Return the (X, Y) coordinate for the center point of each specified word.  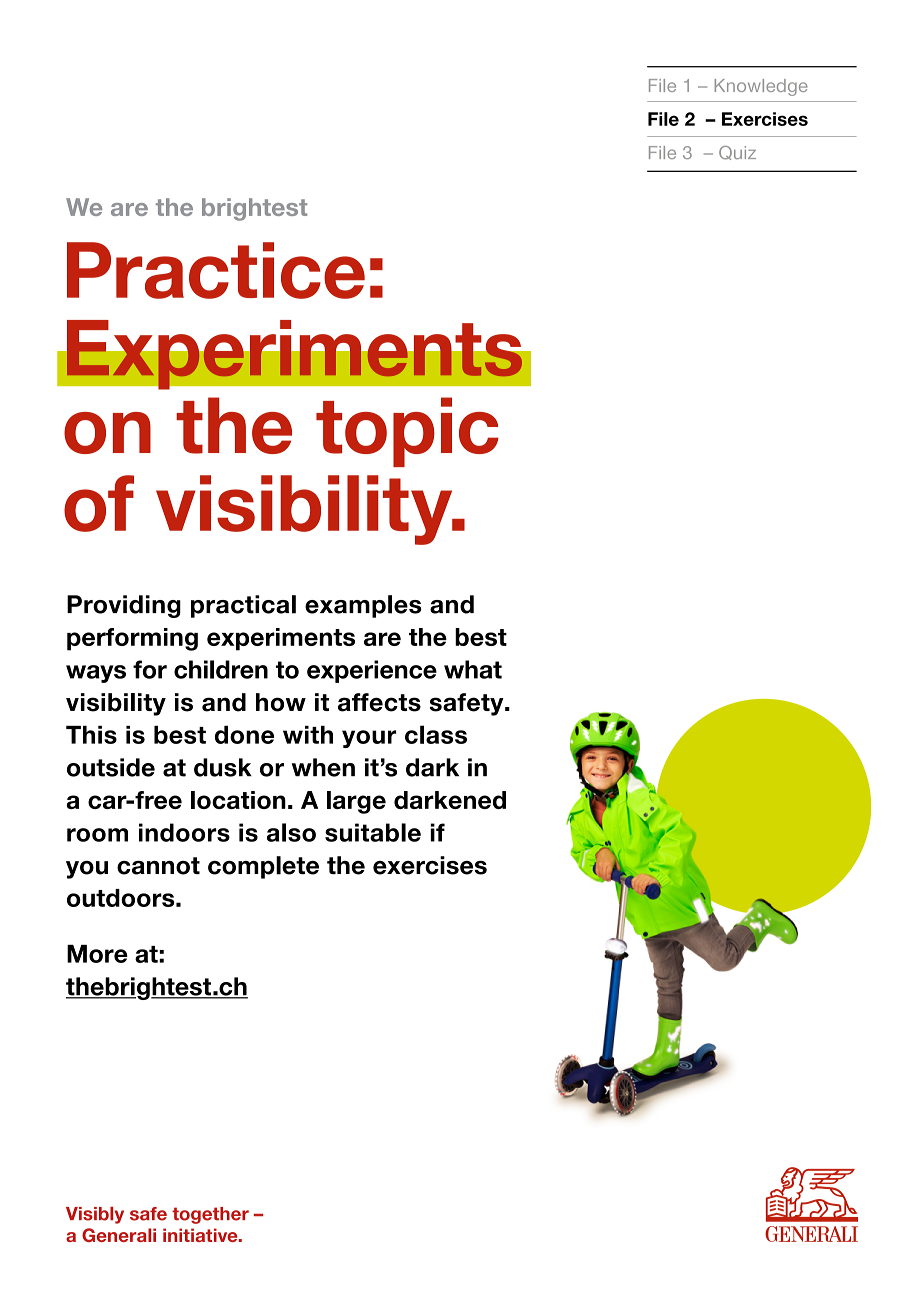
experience (372, 671)
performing (132, 639)
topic (407, 432)
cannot (158, 866)
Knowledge (761, 87)
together (210, 1215)
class (436, 734)
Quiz (737, 153)
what (473, 669)
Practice (216, 270)
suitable (373, 832)
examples (363, 606)
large (356, 802)
